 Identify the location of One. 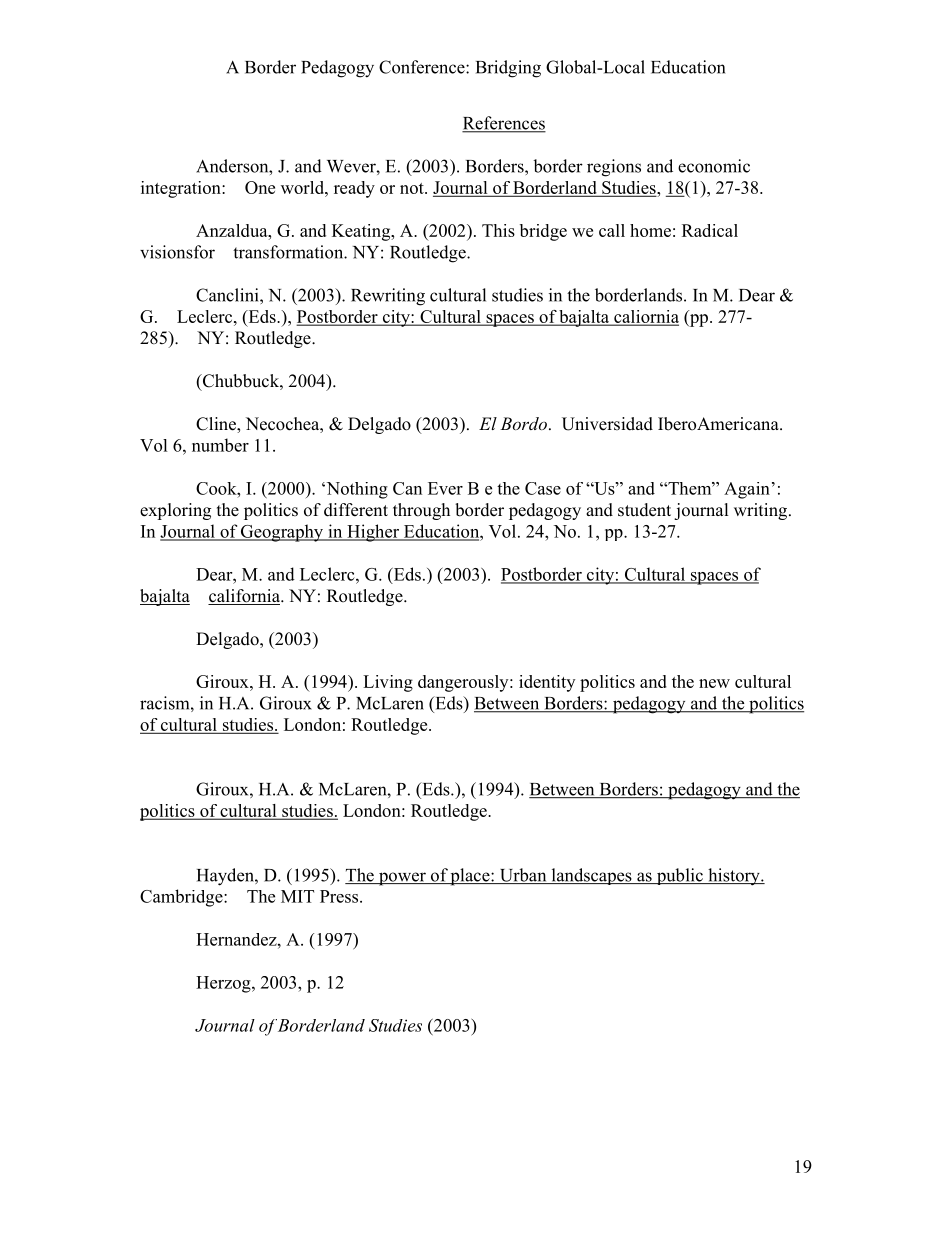
(260, 187).
